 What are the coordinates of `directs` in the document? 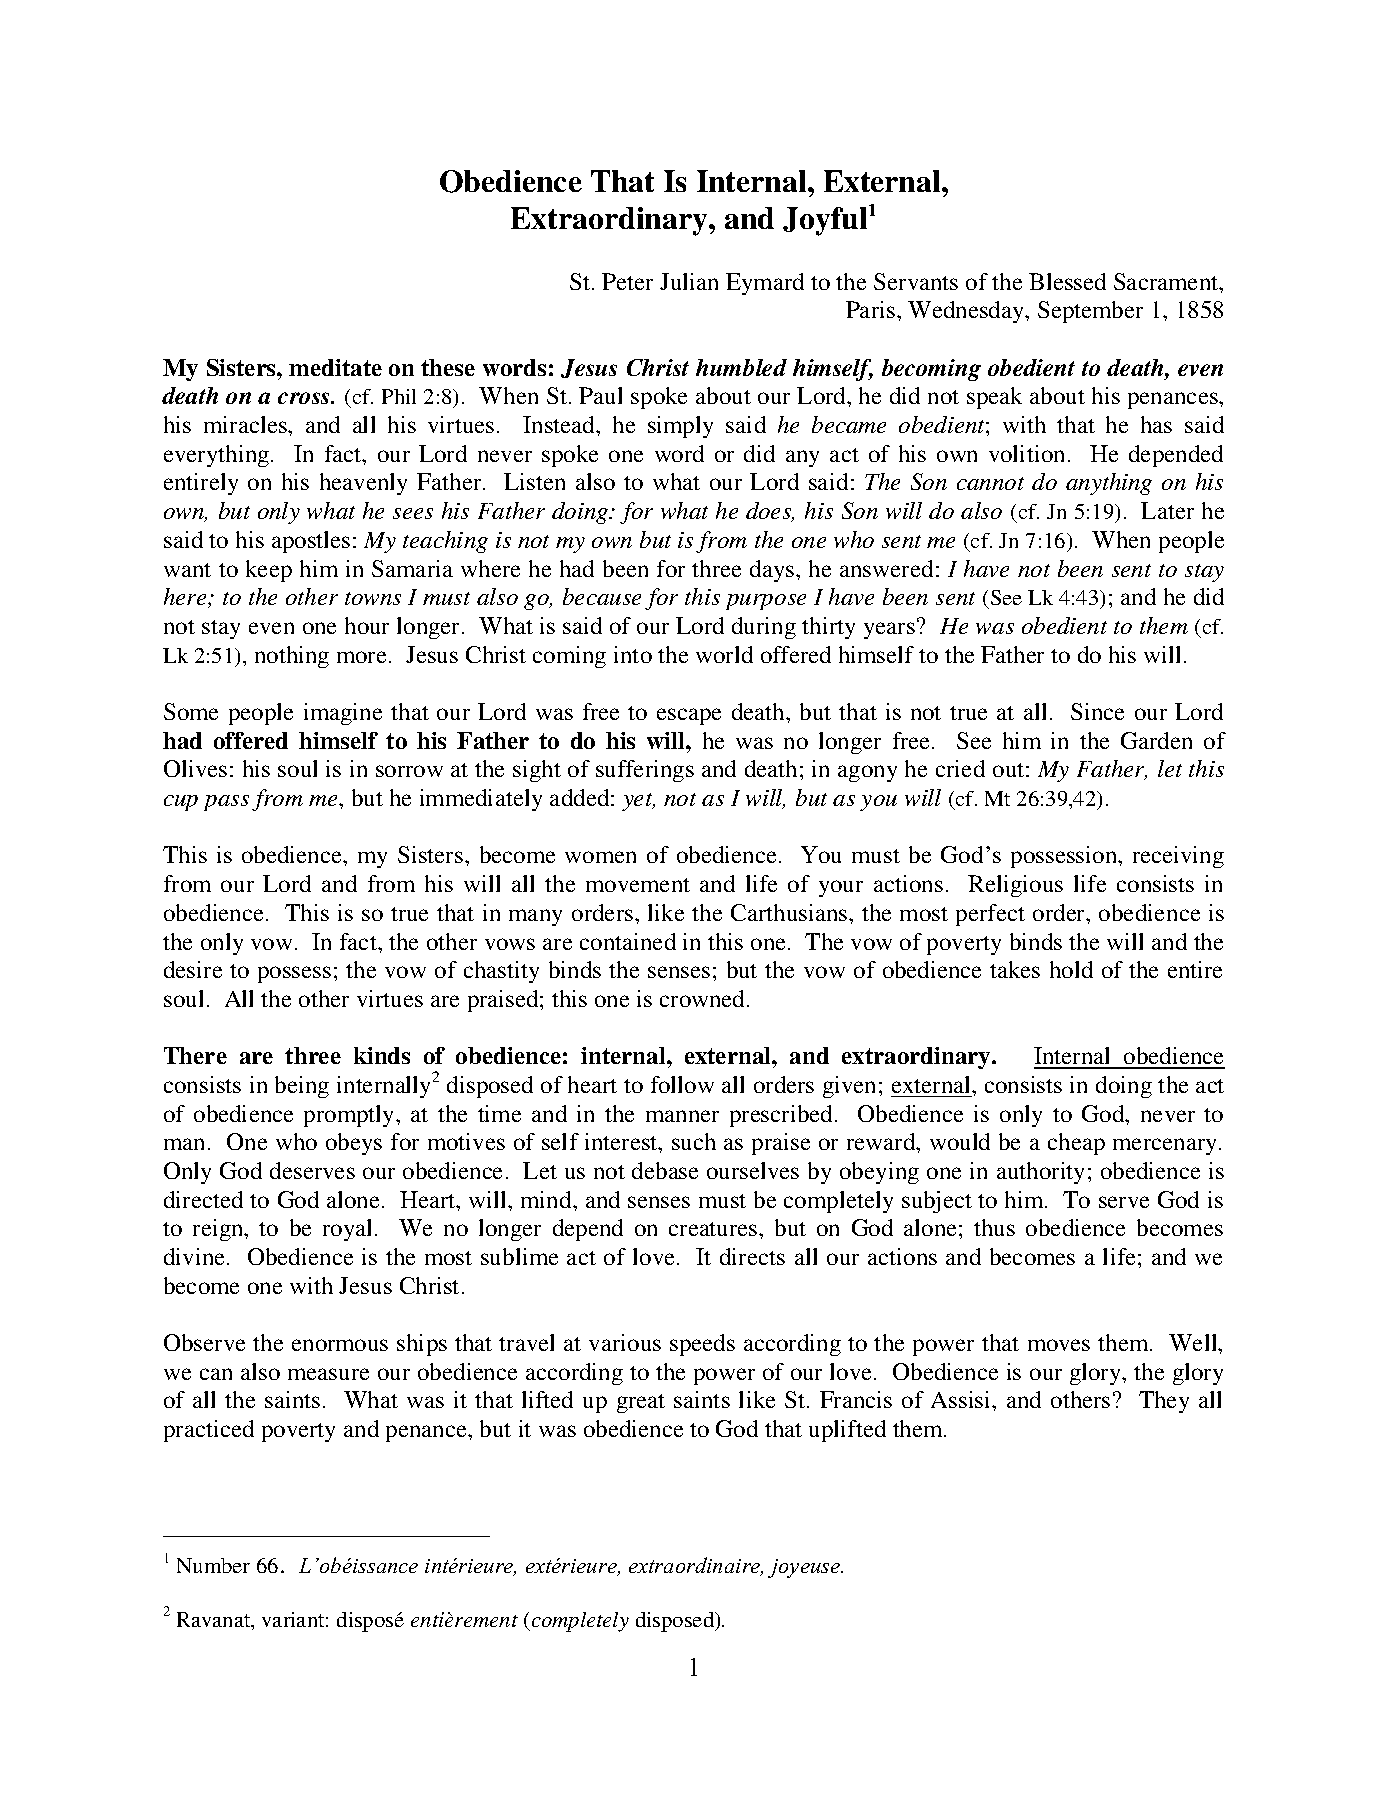 It's located at (752, 1256).
